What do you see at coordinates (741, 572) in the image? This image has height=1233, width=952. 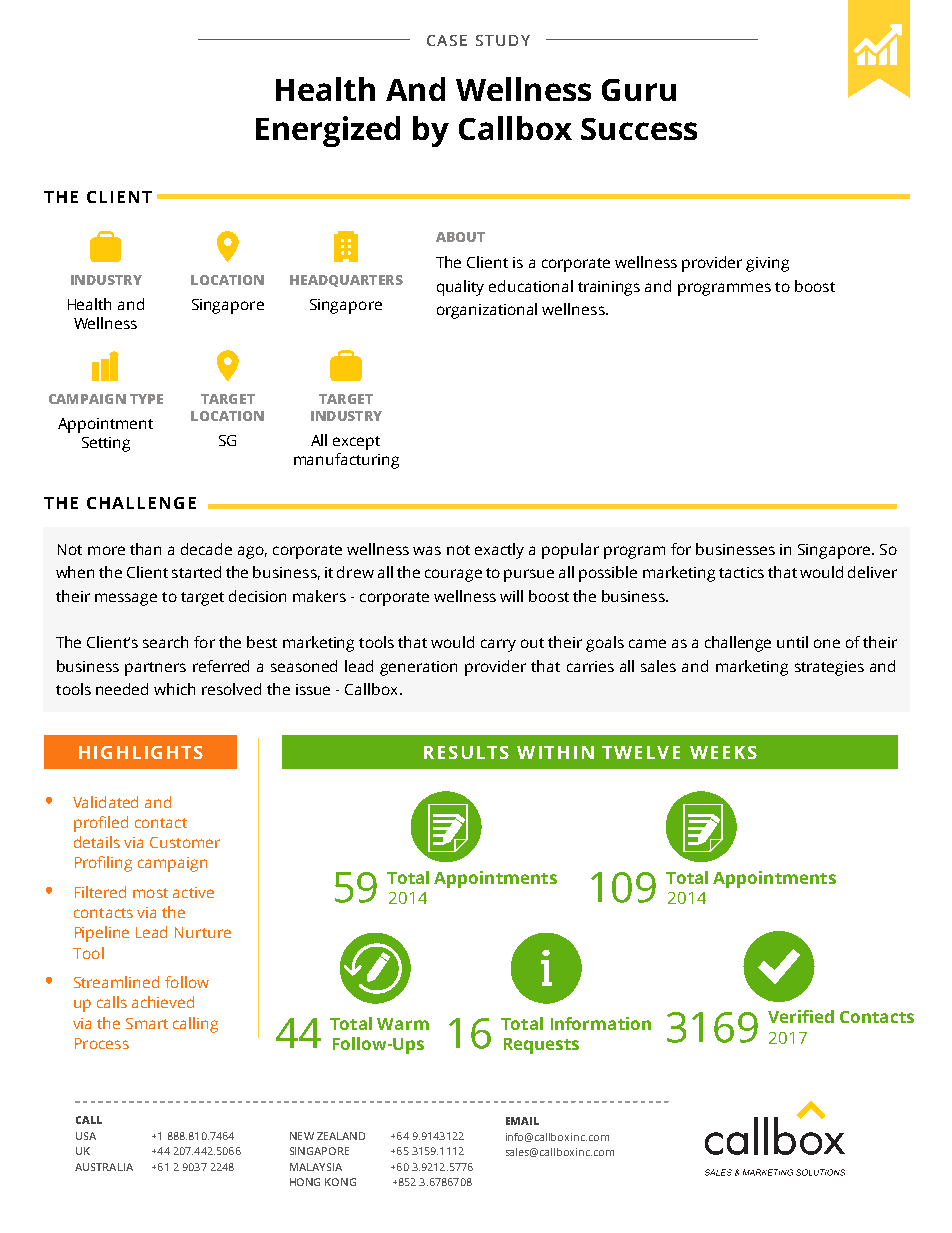 I see `tactics` at bounding box center [741, 572].
